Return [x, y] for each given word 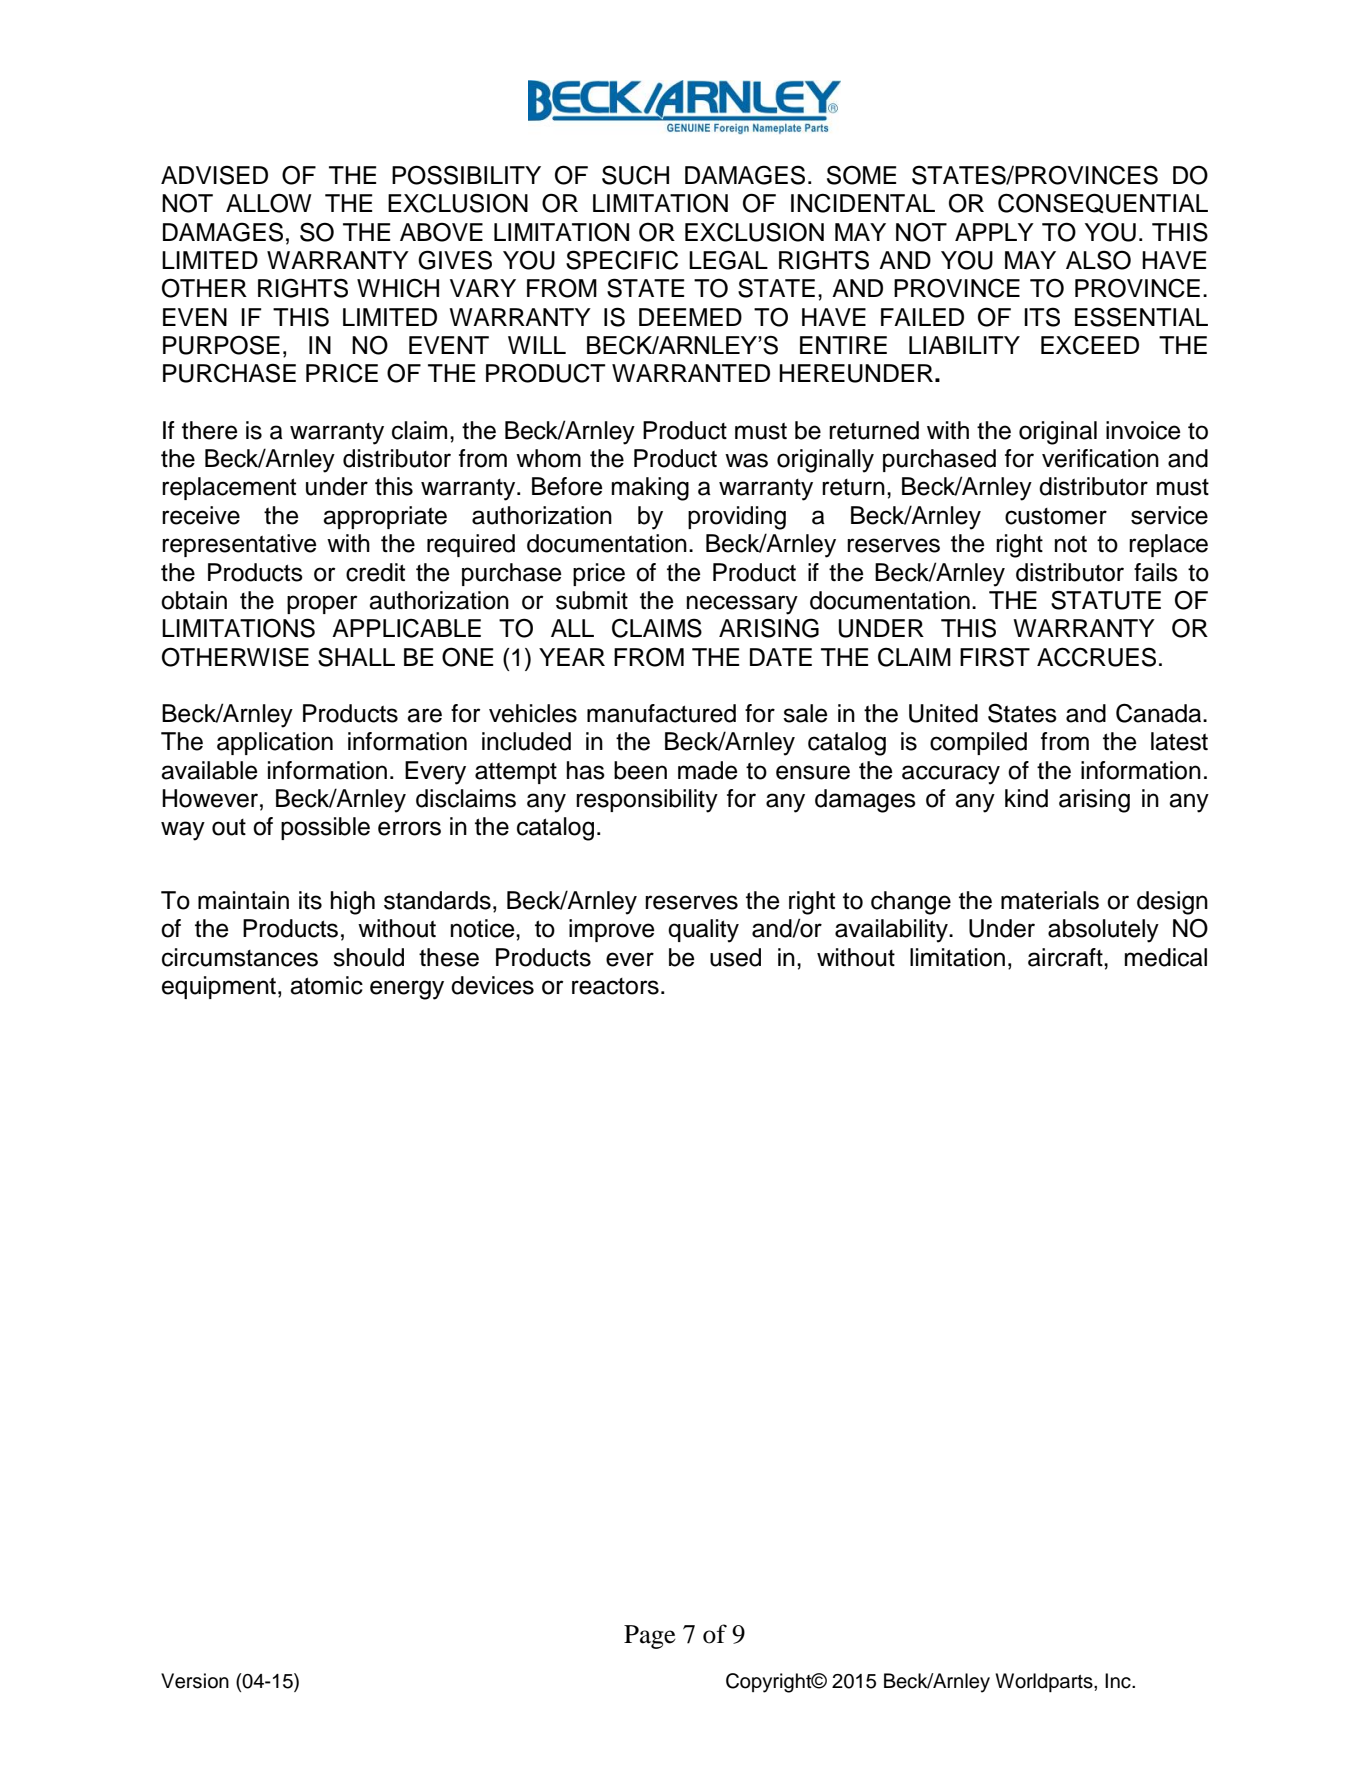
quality [703, 931]
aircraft [1066, 957]
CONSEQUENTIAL [1103, 203]
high [353, 903]
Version [195, 1681]
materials [1050, 900]
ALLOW [269, 203]
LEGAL [728, 260]
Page [650, 1637]
